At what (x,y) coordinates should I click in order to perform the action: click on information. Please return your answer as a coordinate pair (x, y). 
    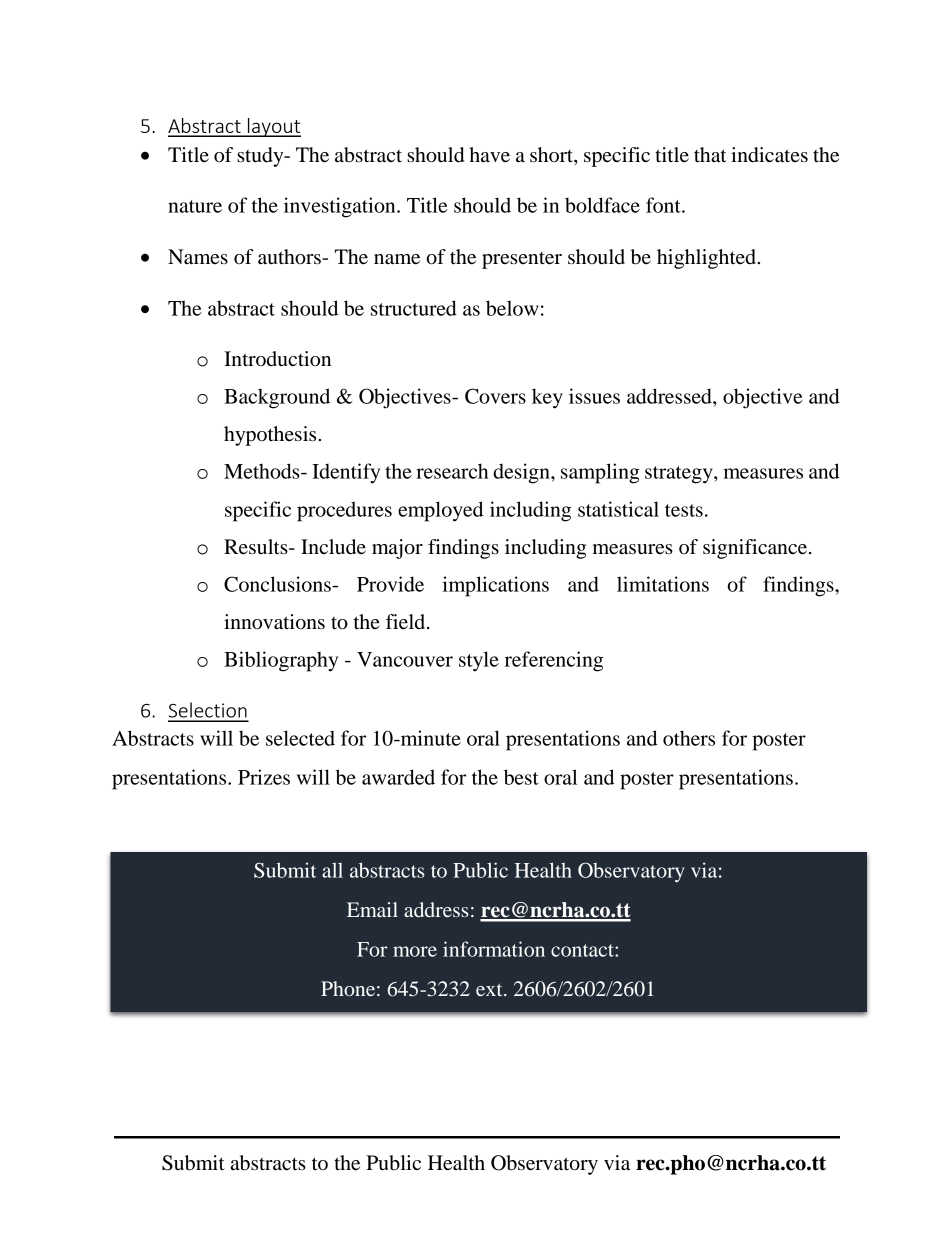
    Looking at the image, I should click on (494, 949).
